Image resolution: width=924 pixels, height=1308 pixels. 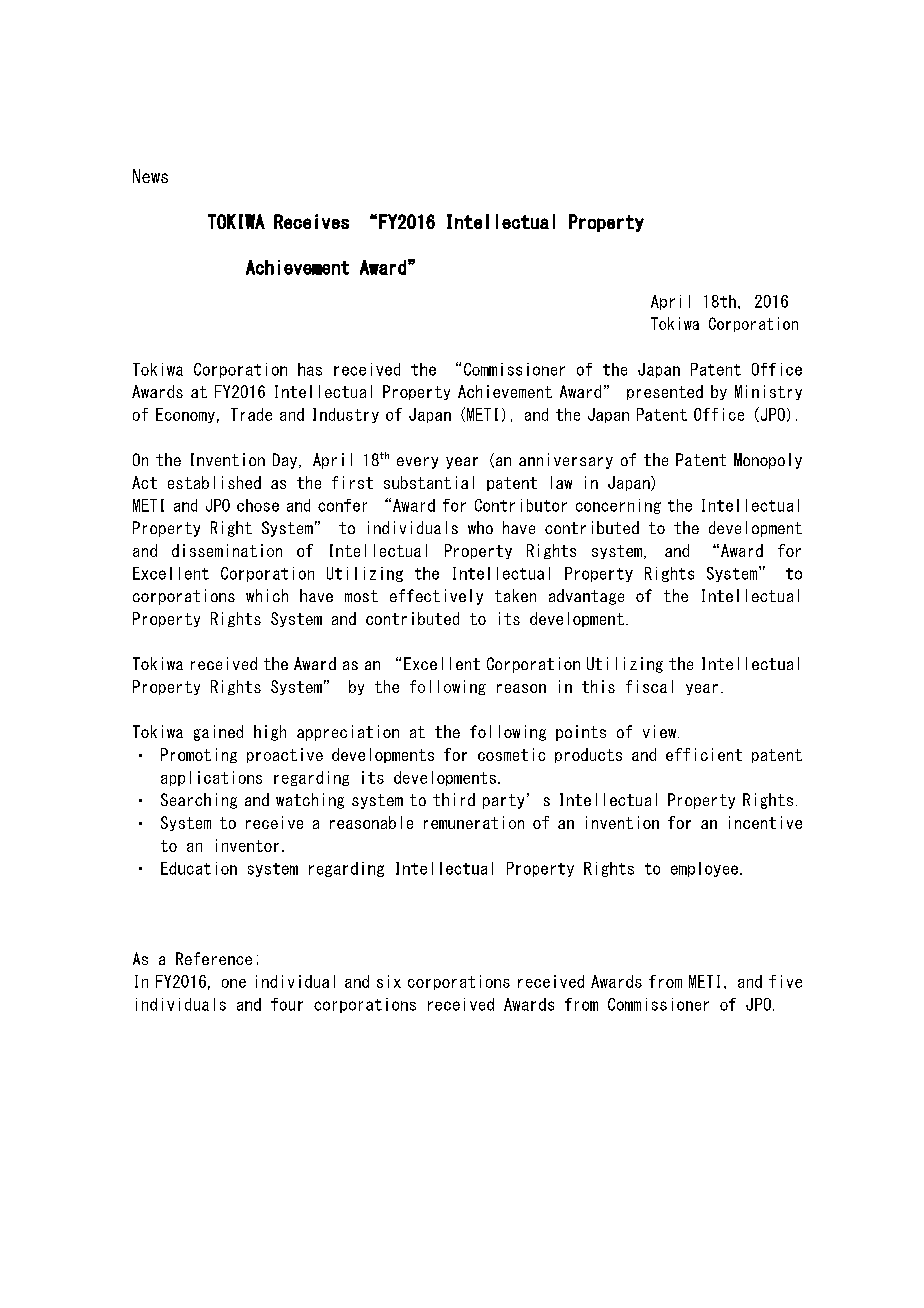 What do you see at coordinates (267, 595) in the screenshot?
I see `which` at bounding box center [267, 595].
